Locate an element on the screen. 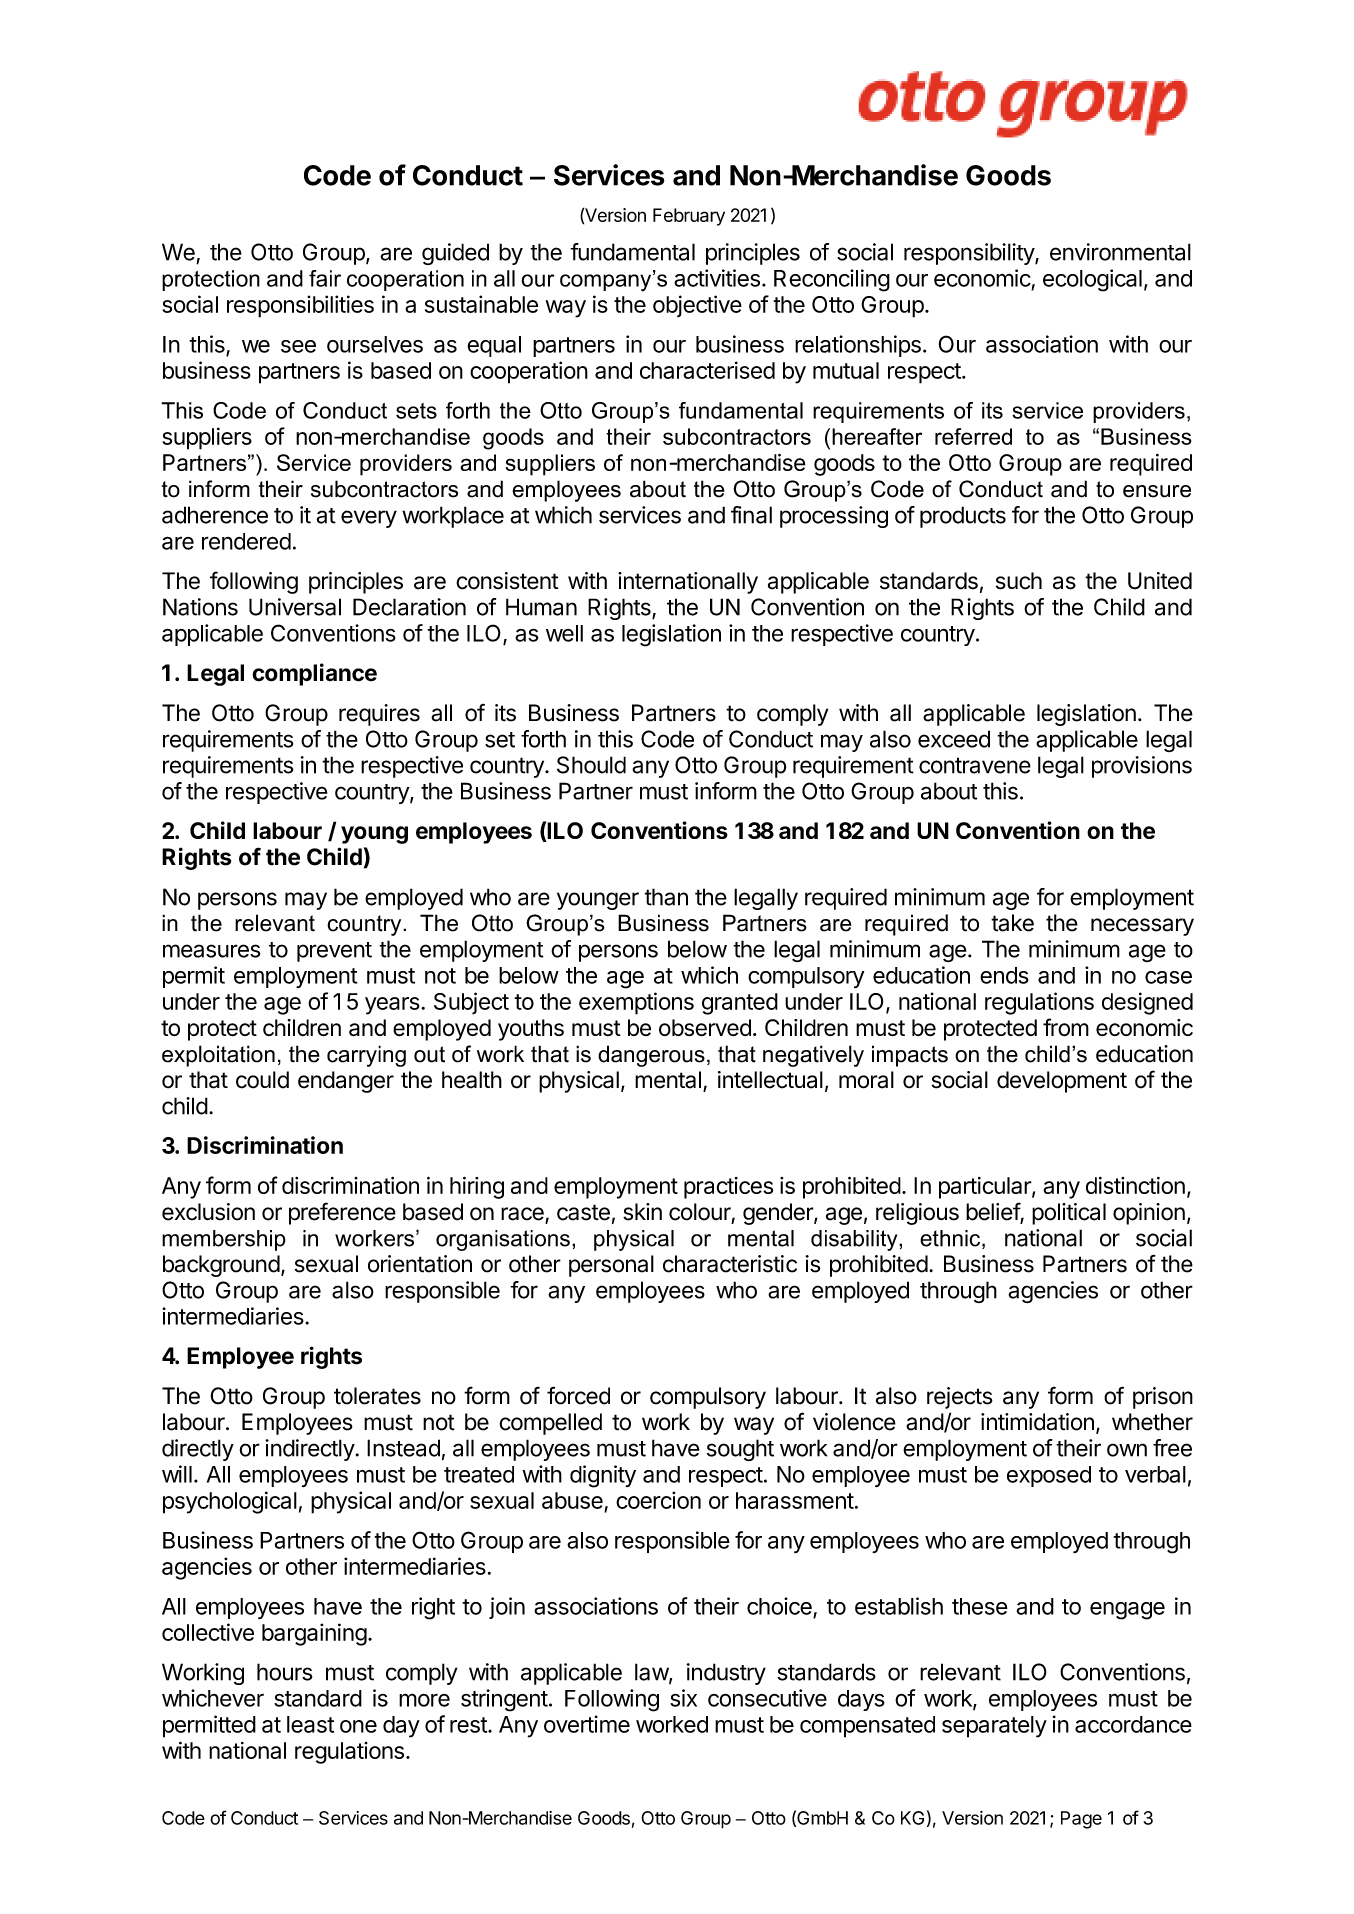  sought is located at coordinates (740, 1450).
